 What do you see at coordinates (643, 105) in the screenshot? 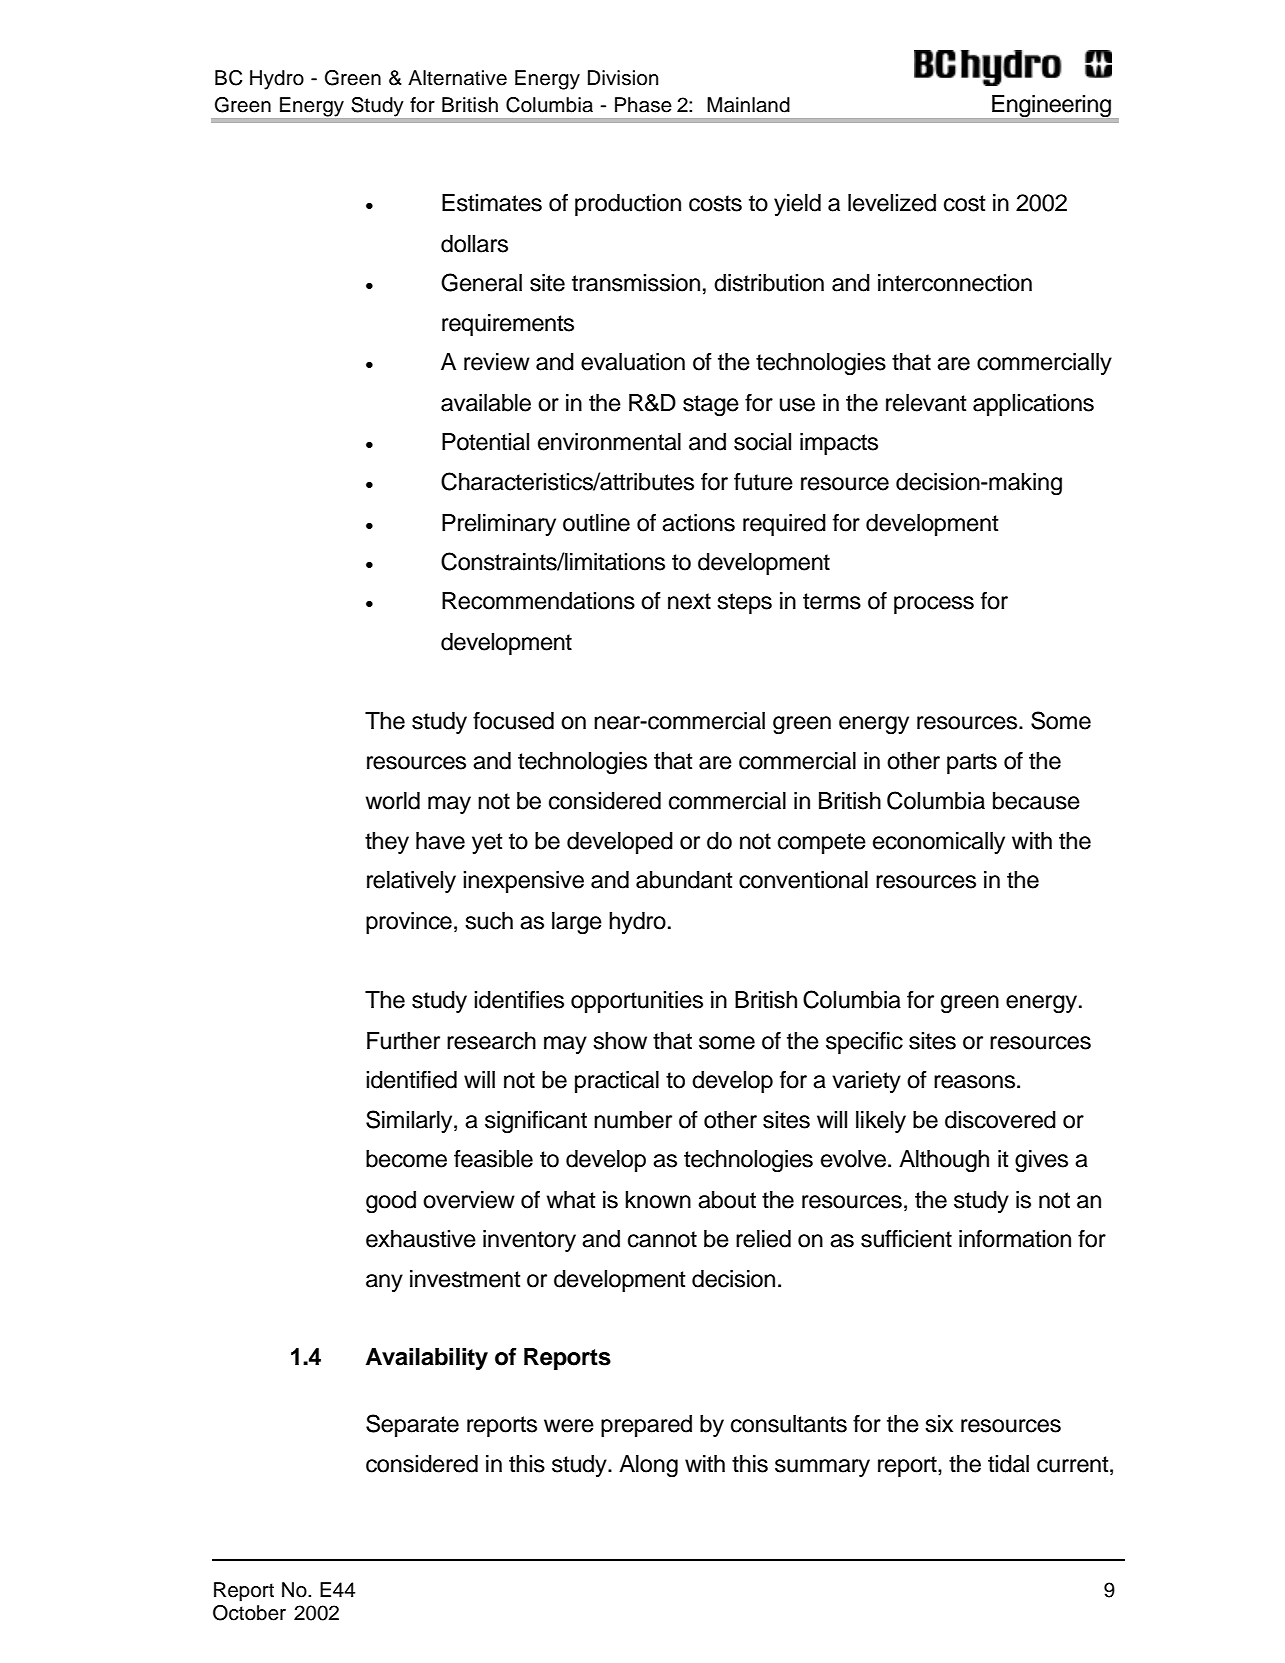
I see `Phase` at bounding box center [643, 105].
